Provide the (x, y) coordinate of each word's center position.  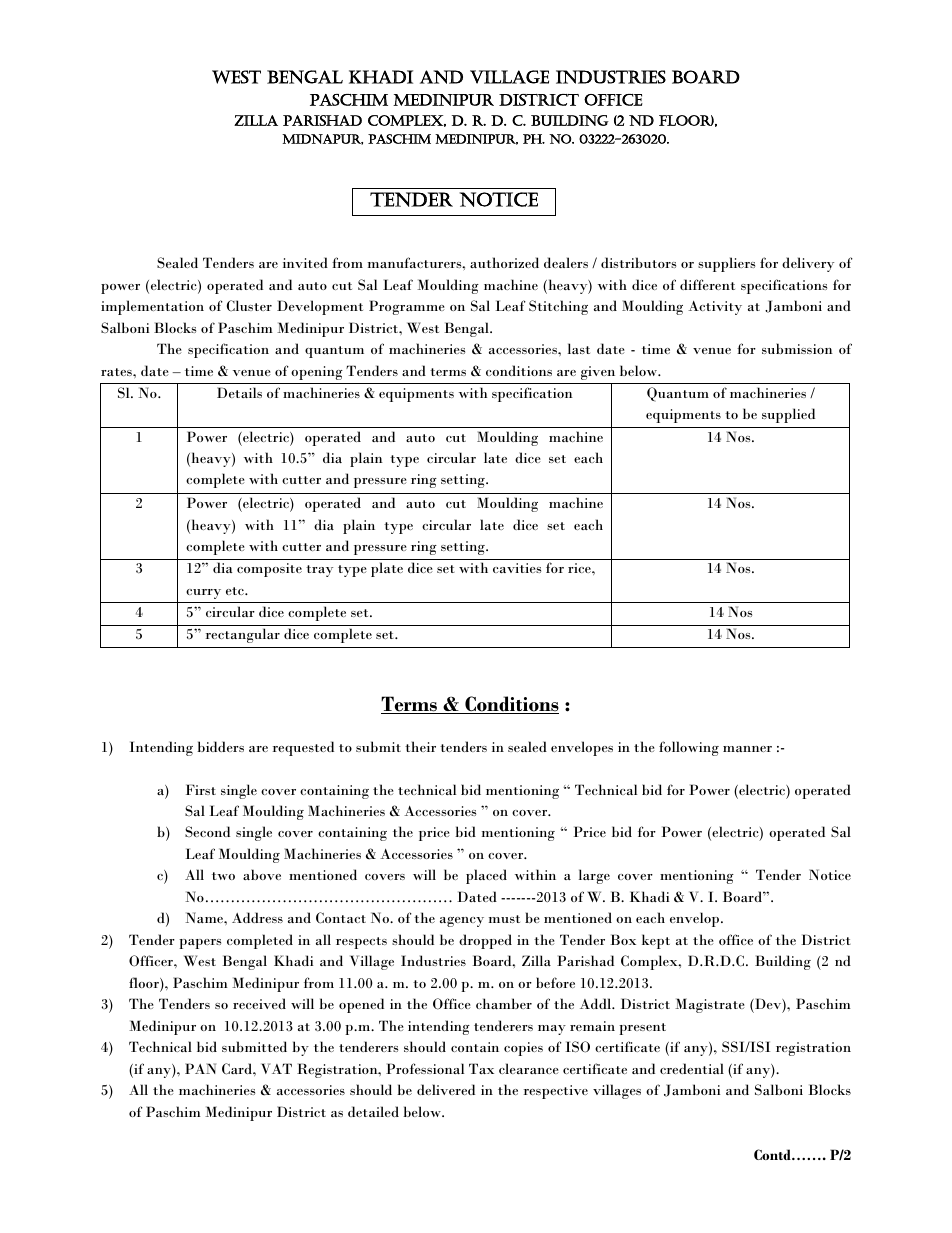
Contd (773, 1154)
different (707, 284)
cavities (517, 568)
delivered (446, 1089)
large (594, 876)
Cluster (249, 306)
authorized (504, 262)
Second (207, 831)
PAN (200, 1068)
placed (486, 876)
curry (203, 594)
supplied (788, 415)
